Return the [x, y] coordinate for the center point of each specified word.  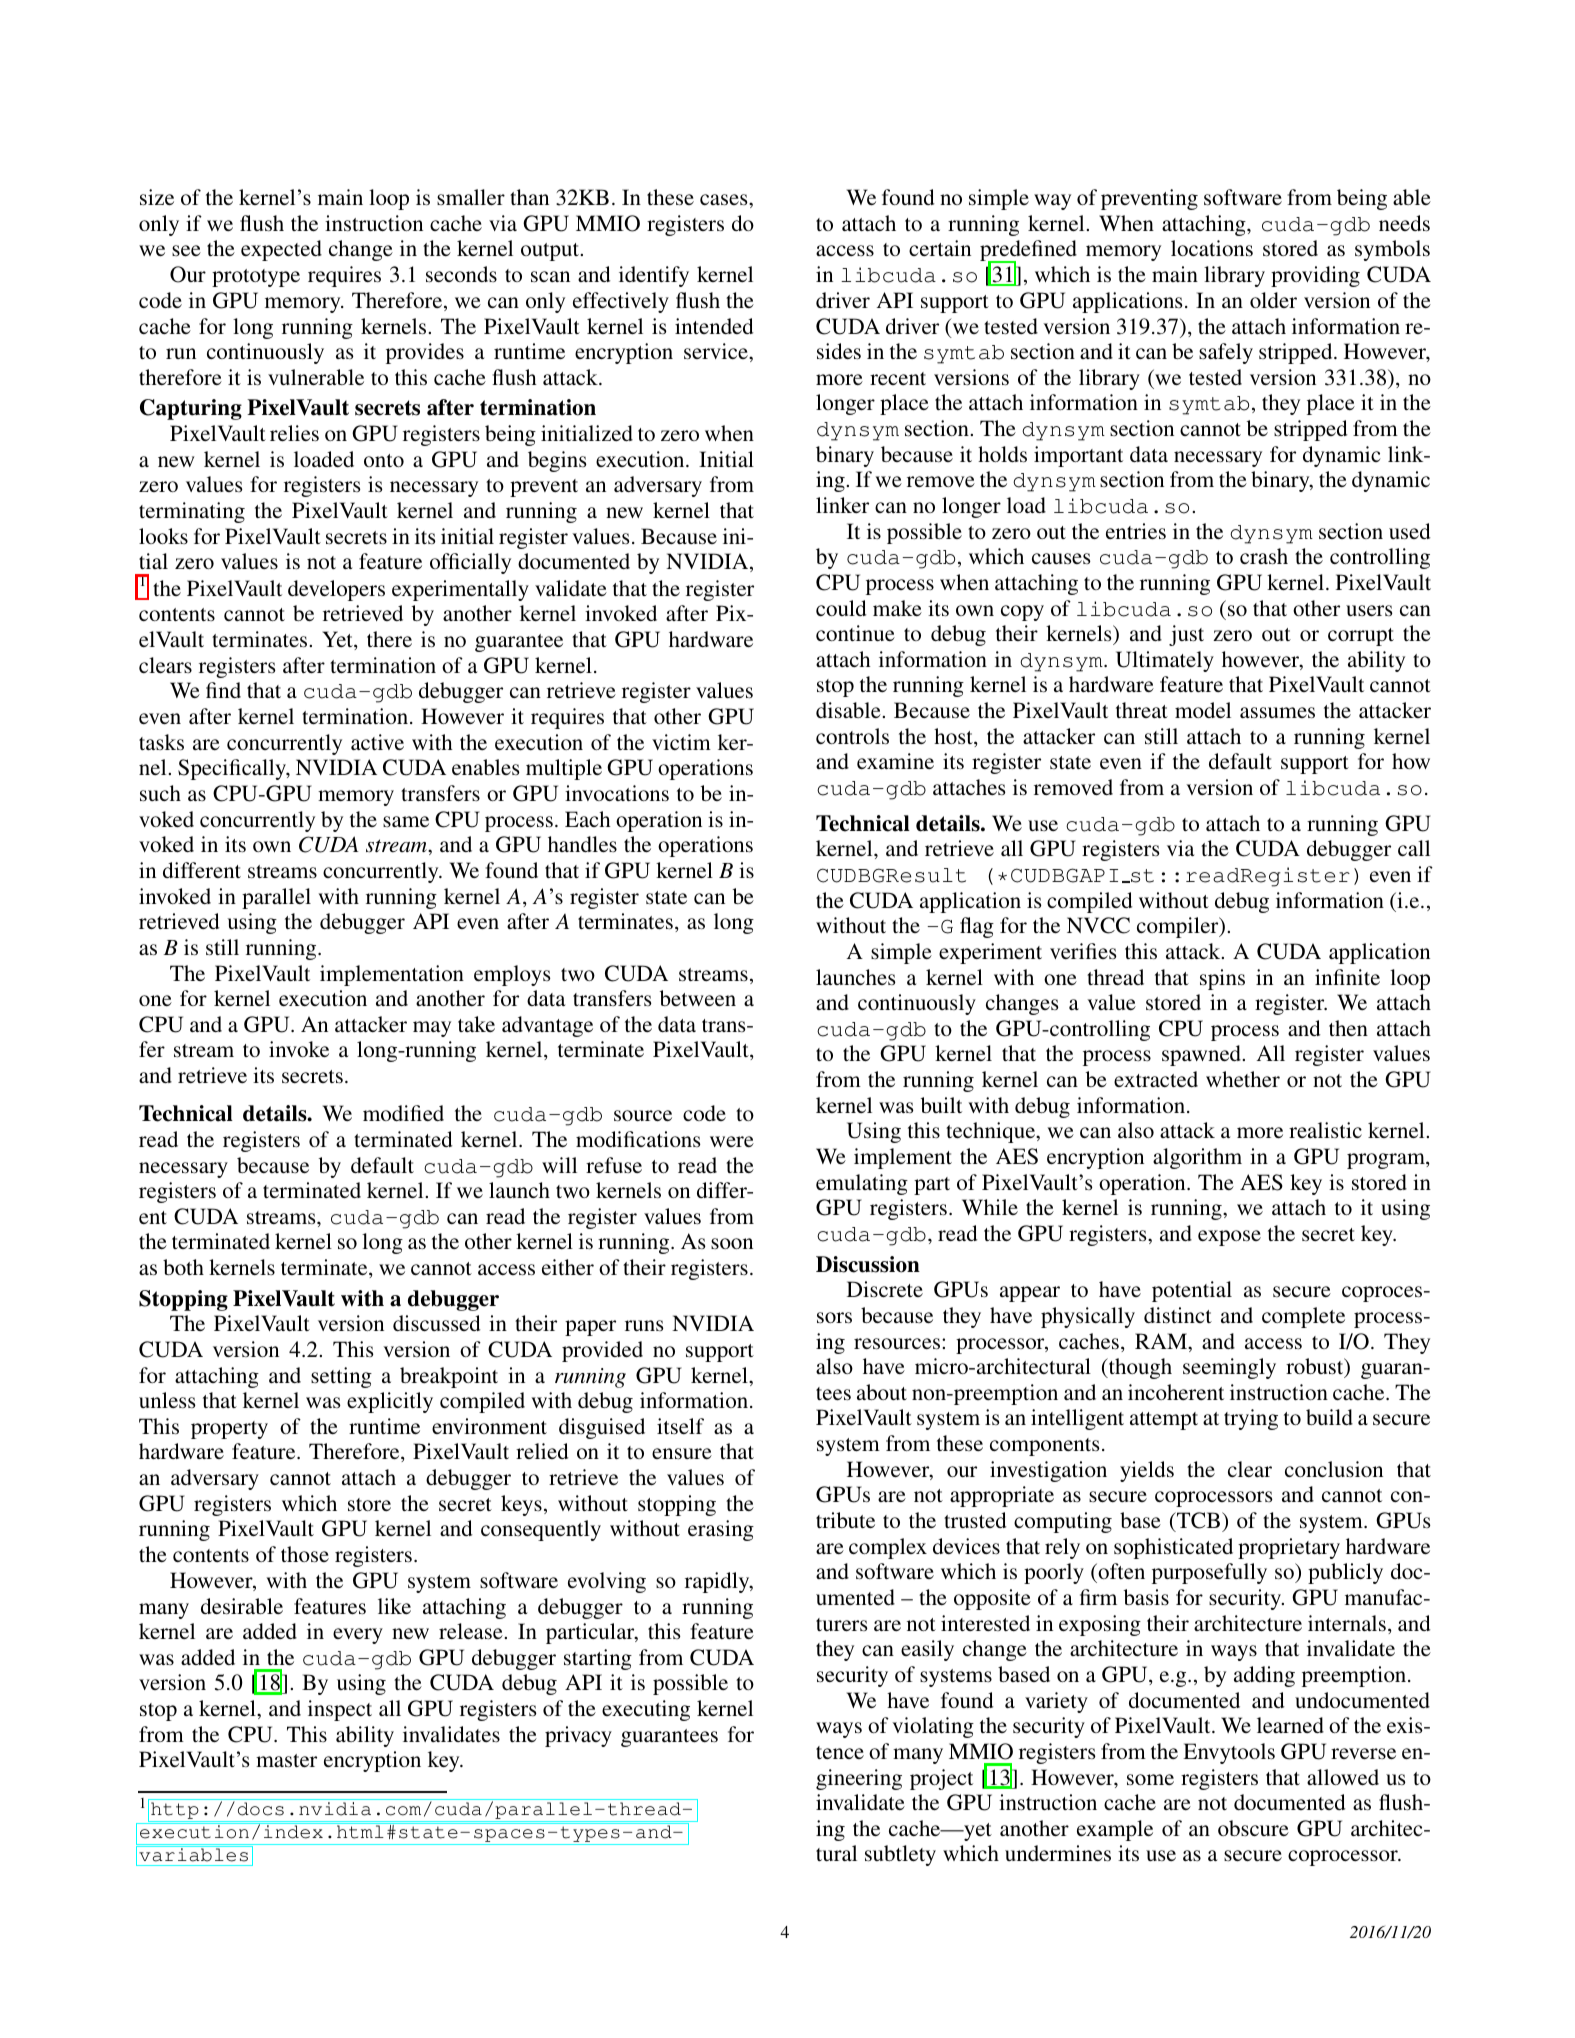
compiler [1179, 927]
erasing [721, 1530]
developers [336, 590]
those [305, 1554]
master [286, 1760]
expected [281, 250]
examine [895, 761]
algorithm [1197, 1158]
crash [1264, 556]
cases [725, 199]
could [841, 608]
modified [403, 1113]
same [406, 821]
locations [1212, 248]
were [732, 1141]
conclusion [1334, 1469]
